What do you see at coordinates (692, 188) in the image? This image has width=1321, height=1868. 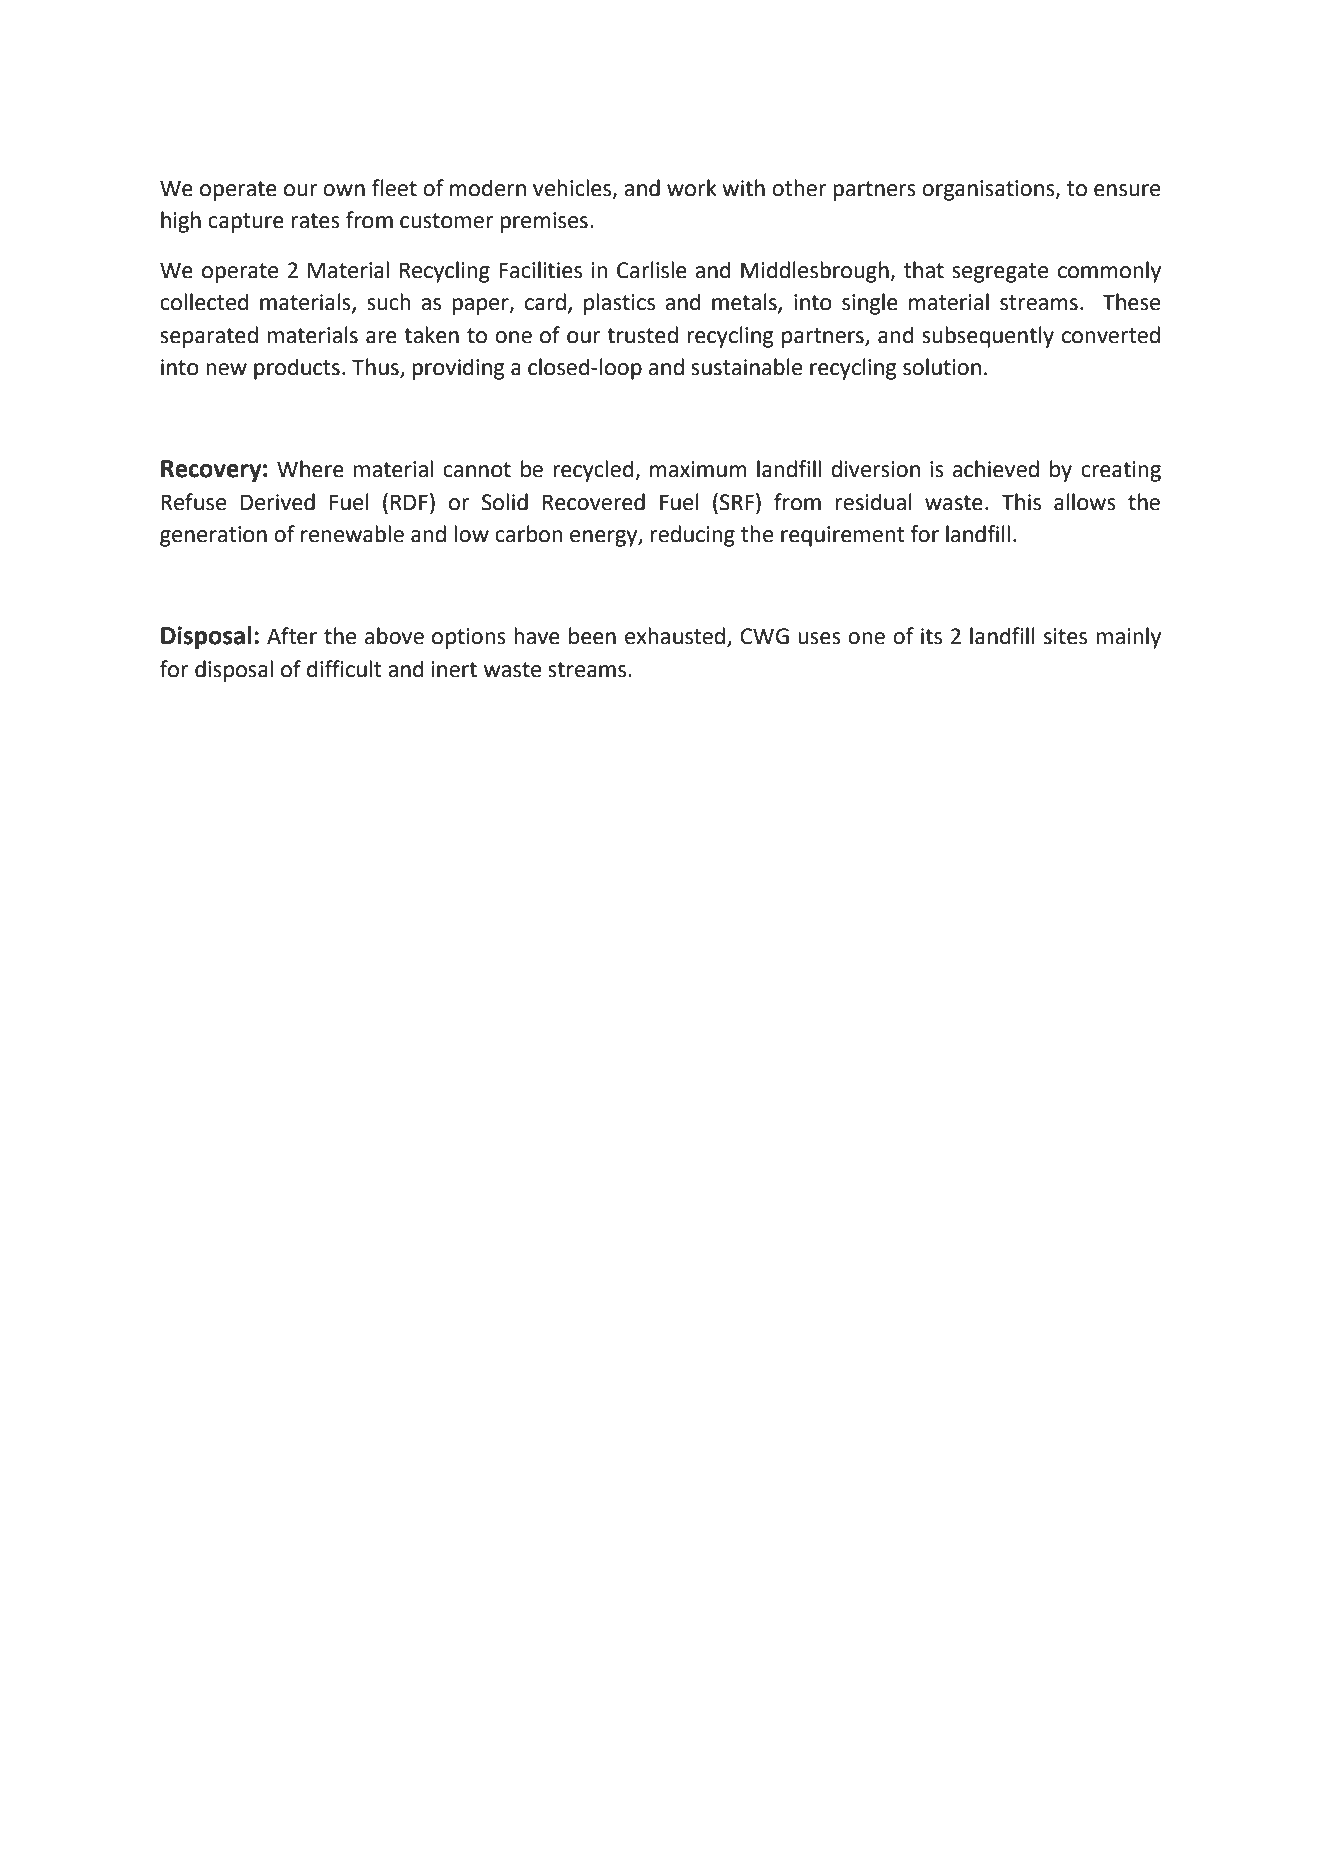 I see `work` at bounding box center [692, 188].
